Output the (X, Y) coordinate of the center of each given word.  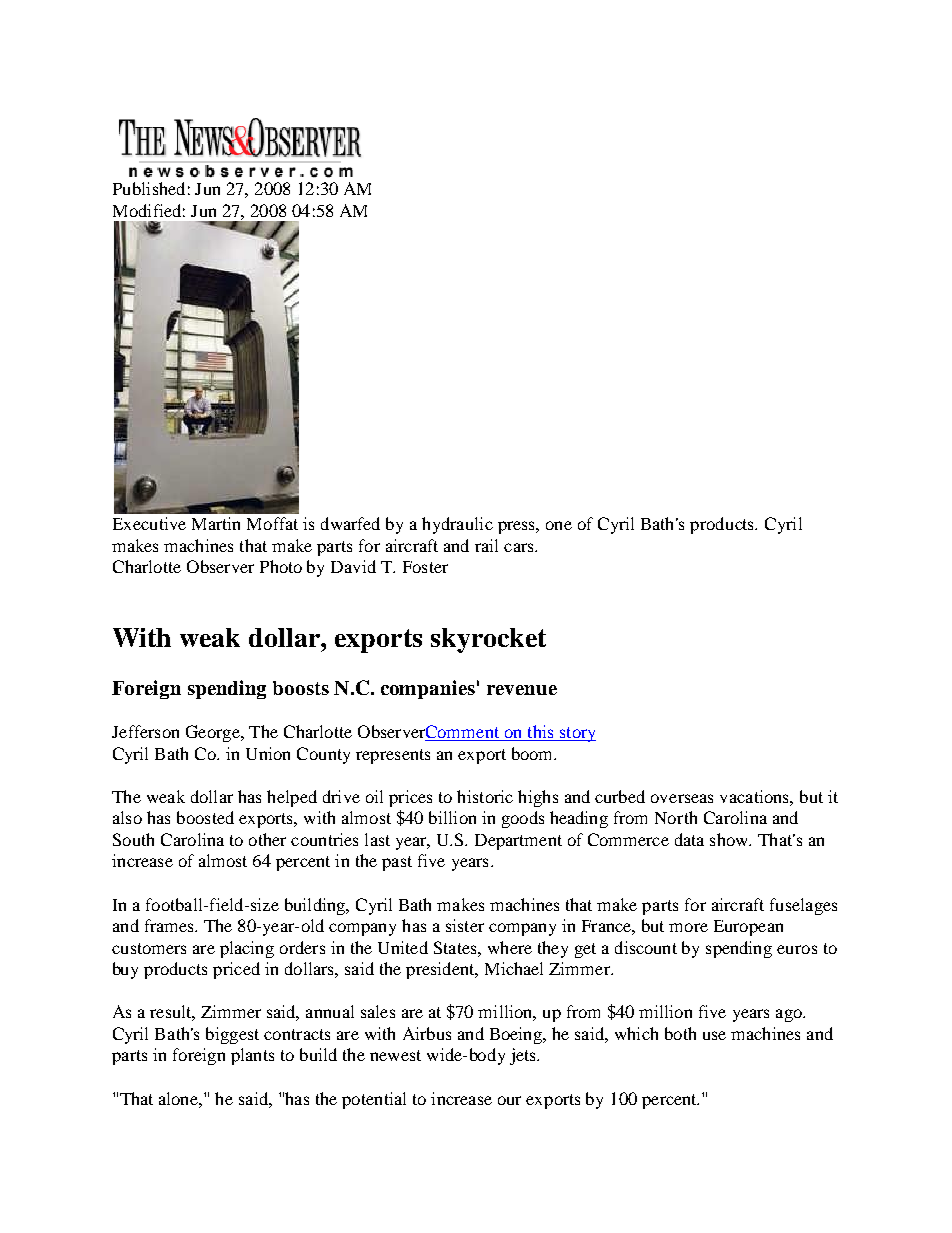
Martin (216, 523)
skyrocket (488, 640)
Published (149, 188)
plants (252, 1056)
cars (520, 547)
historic (485, 796)
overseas (682, 798)
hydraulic (457, 525)
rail (486, 545)
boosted (205, 817)
